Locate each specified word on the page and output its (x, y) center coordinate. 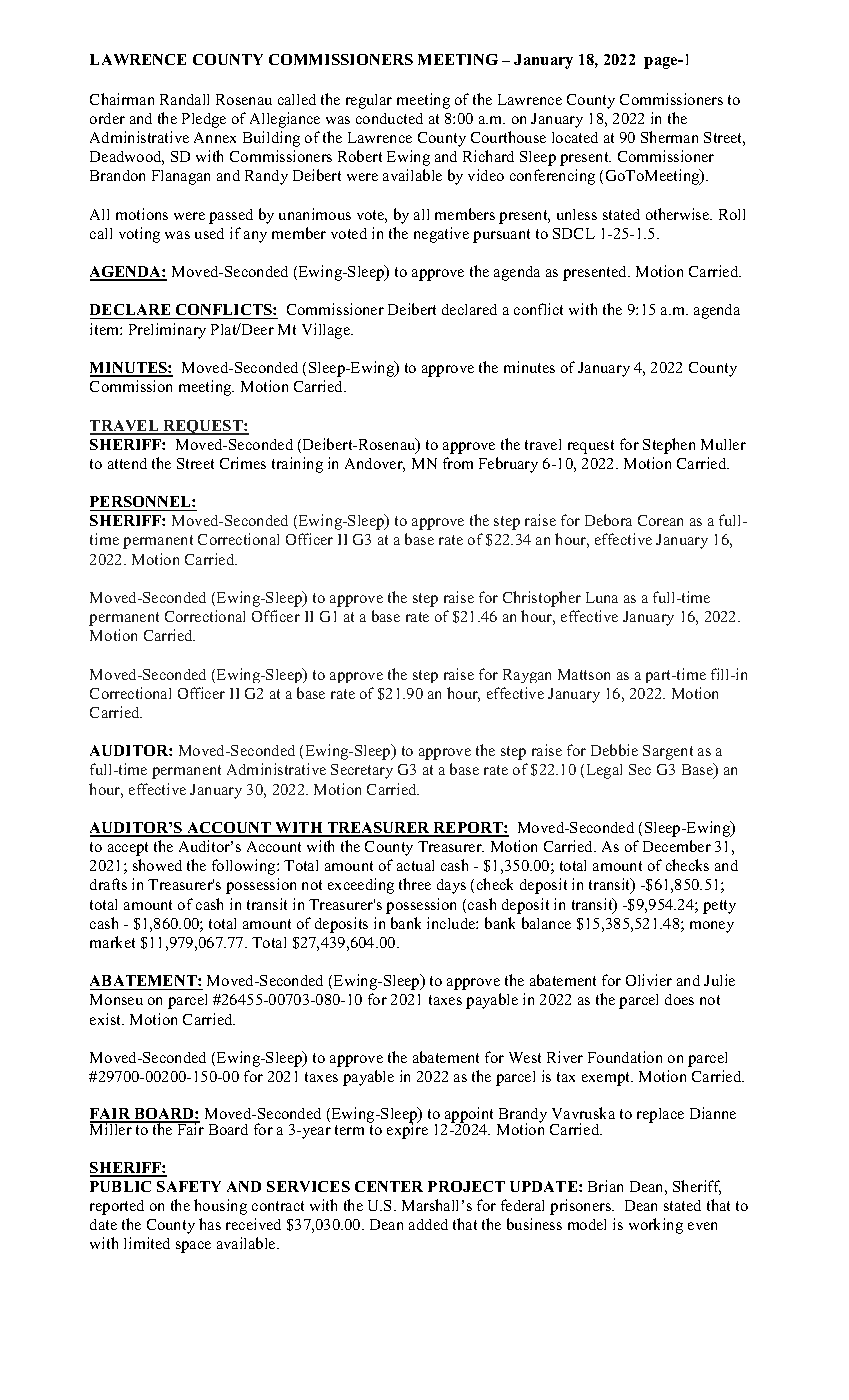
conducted (389, 118)
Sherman (669, 137)
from (458, 463)
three (415, 884)
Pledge (204, 120)
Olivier (649, 980)
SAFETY (189, 1186)
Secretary (362, 771)
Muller (723, 444)
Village (327, 331)
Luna (602, 597)
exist (107, 1019)
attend (127, 463)
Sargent (668, 752)
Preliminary (167, 331)
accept (128, 849)
